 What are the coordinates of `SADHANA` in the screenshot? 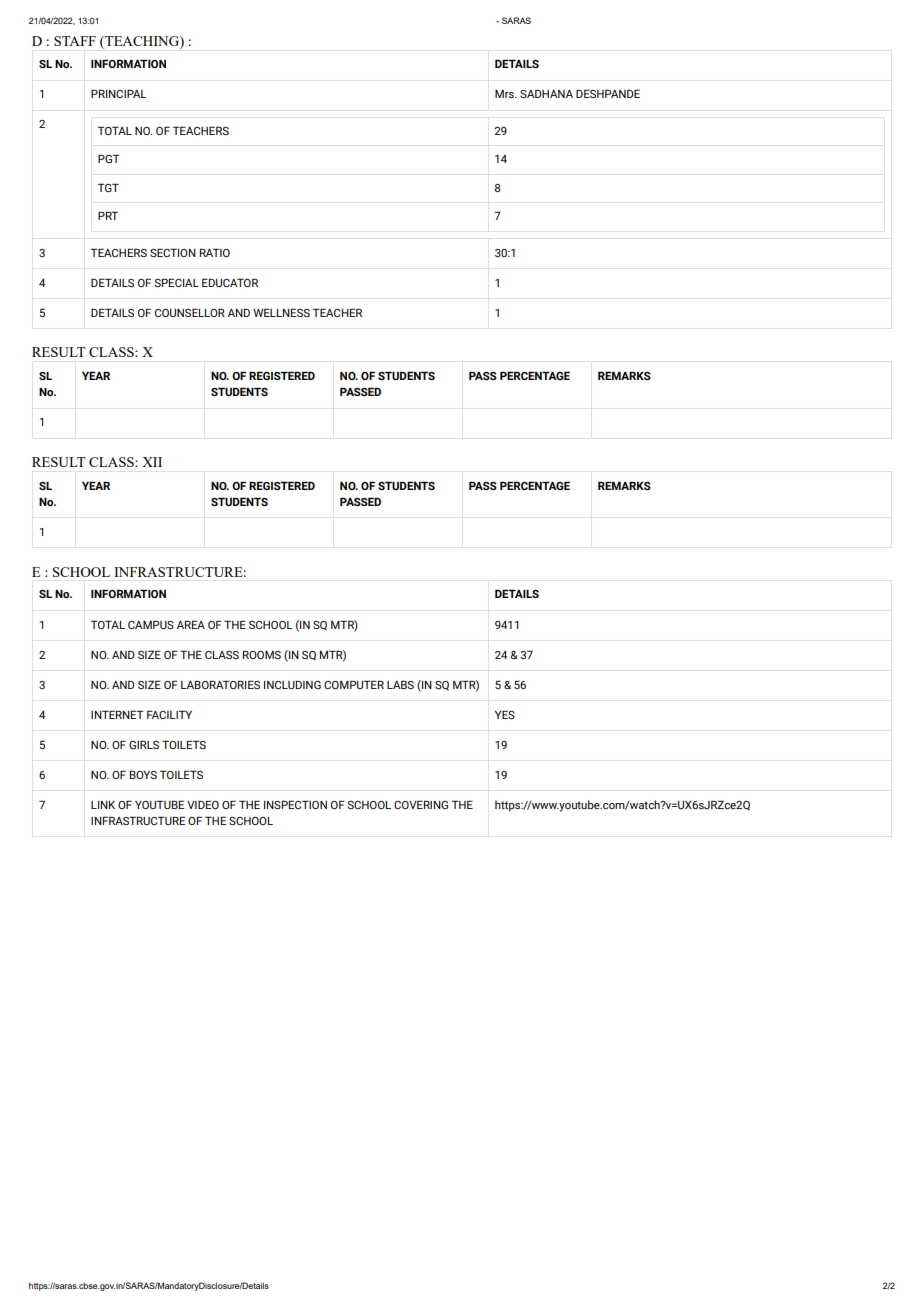 It's located at (546, 93).
